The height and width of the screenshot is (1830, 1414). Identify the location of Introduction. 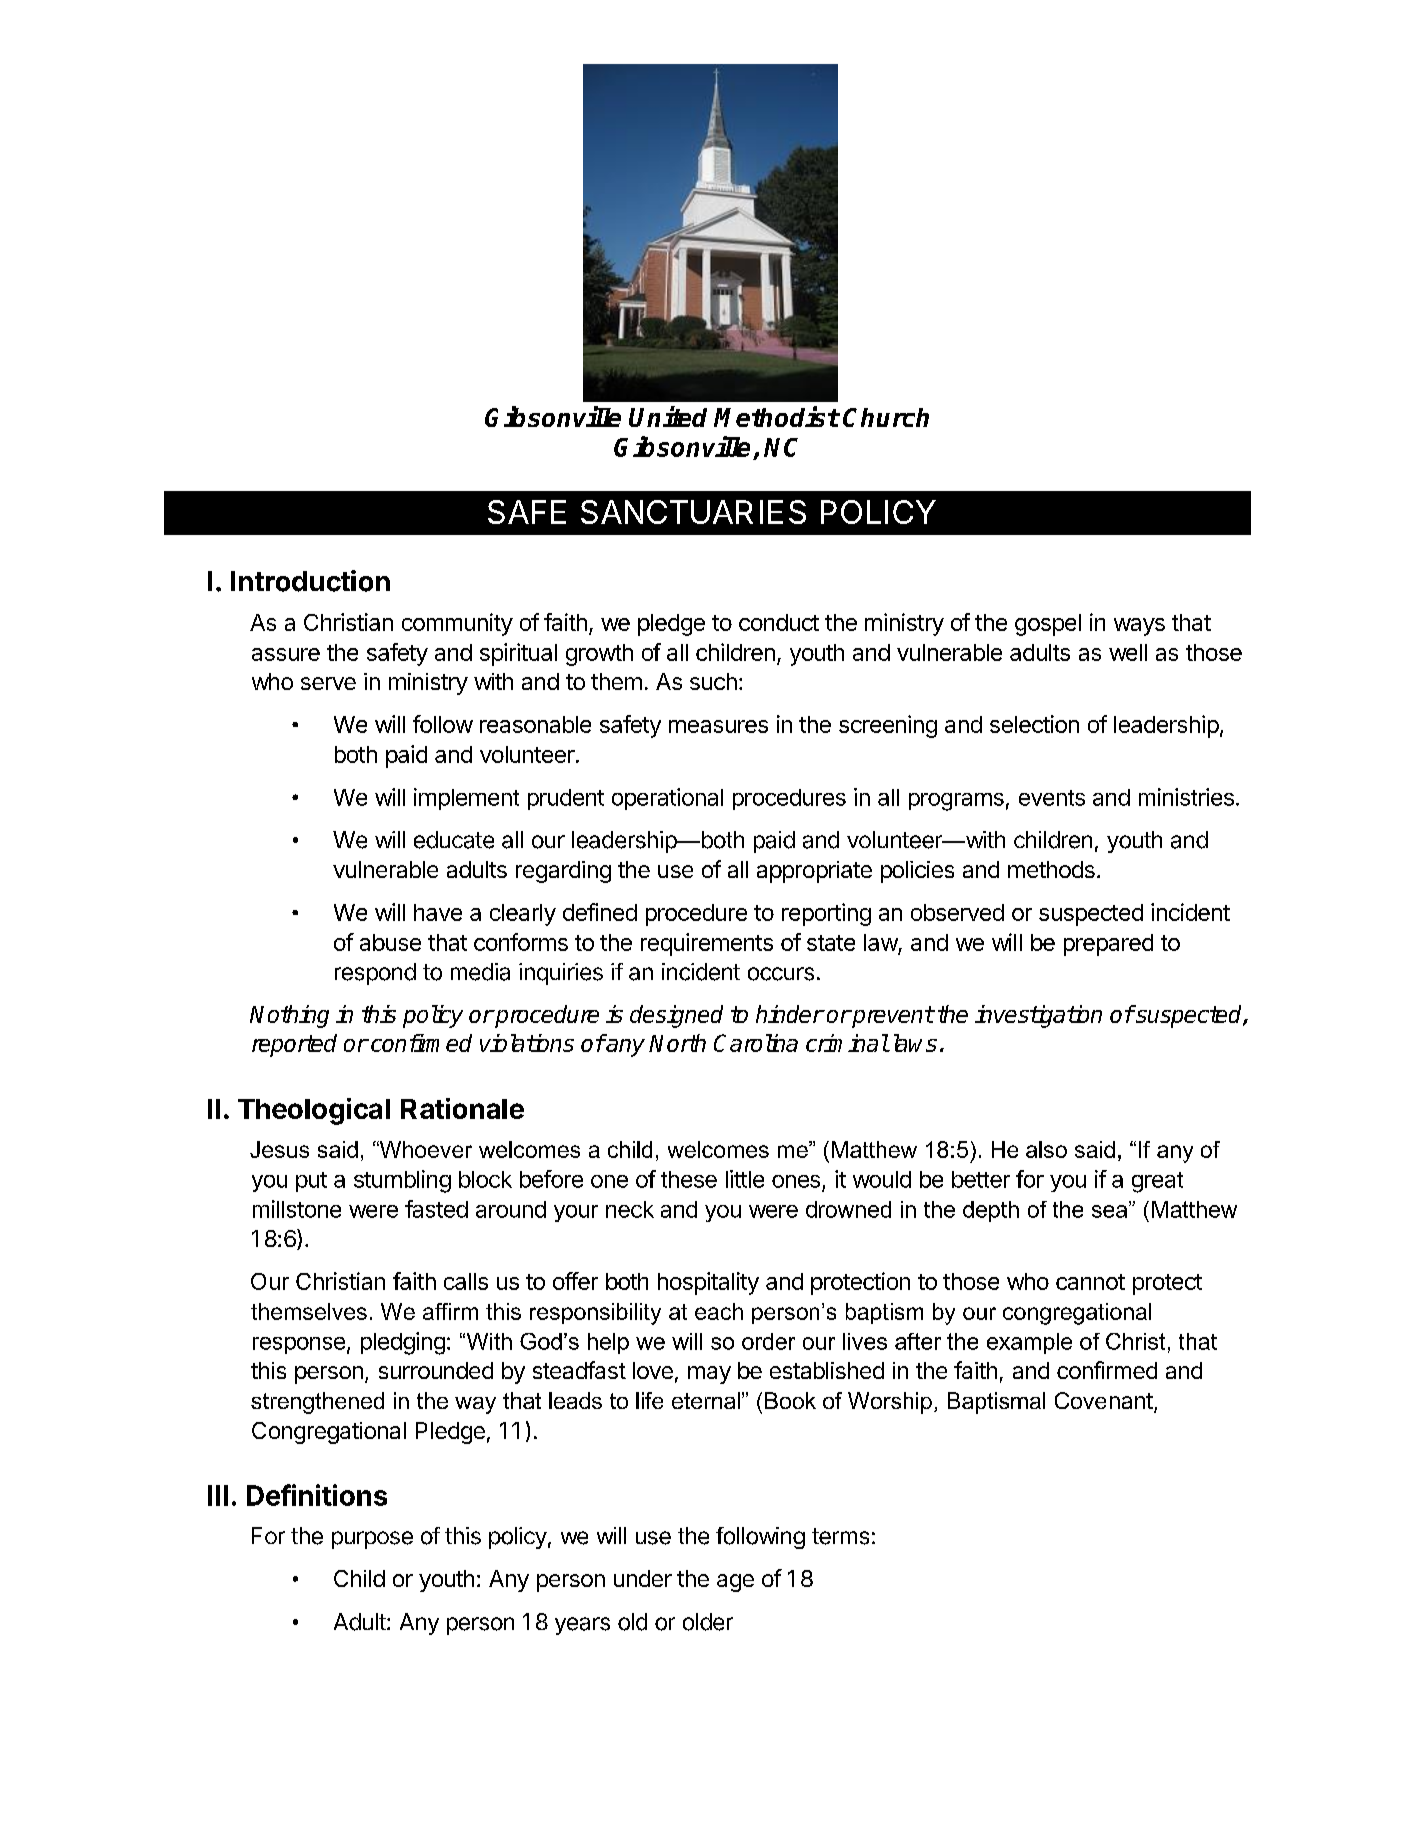
(310, 581).
